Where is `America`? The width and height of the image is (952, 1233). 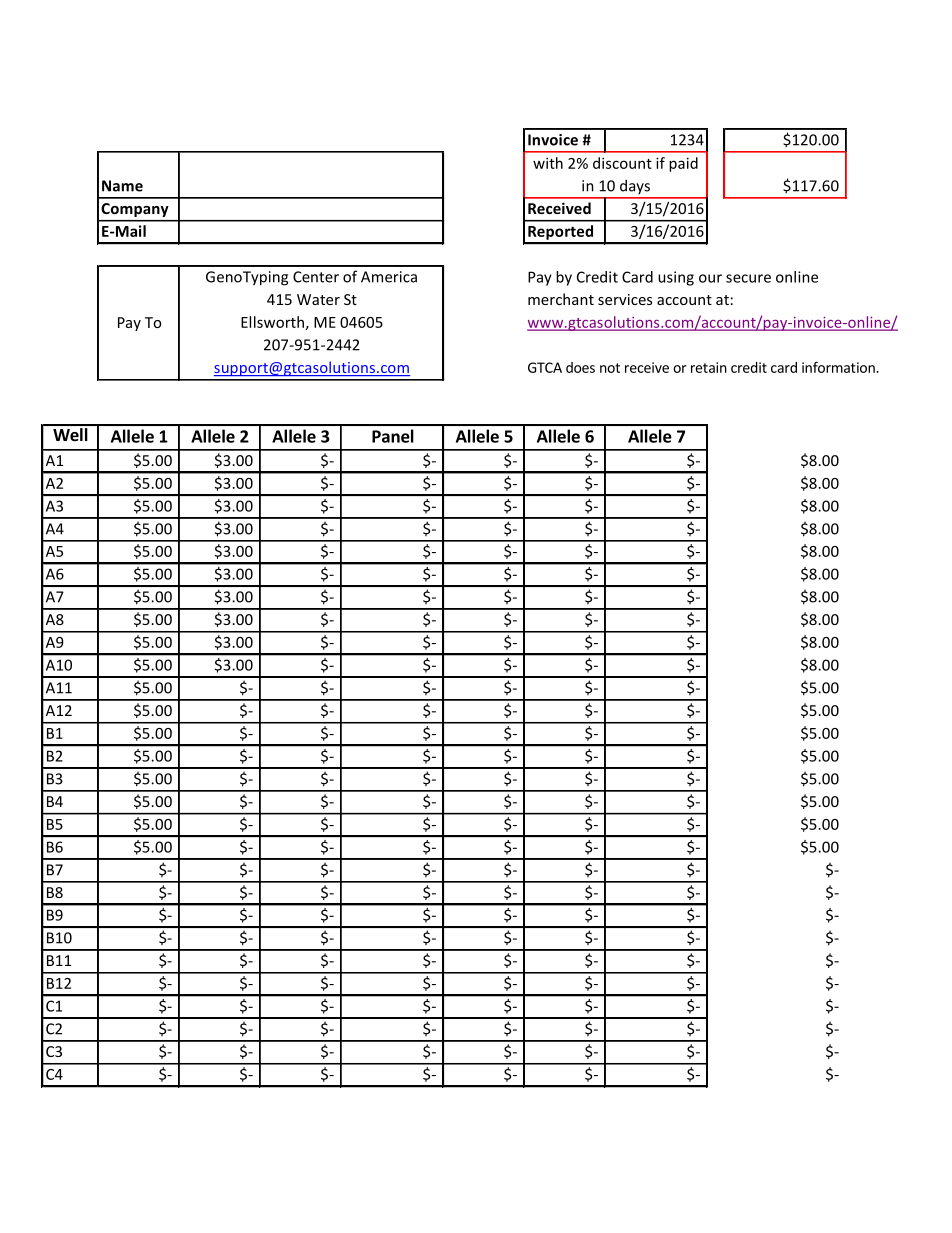
America is located at coordinates (389, 277).
